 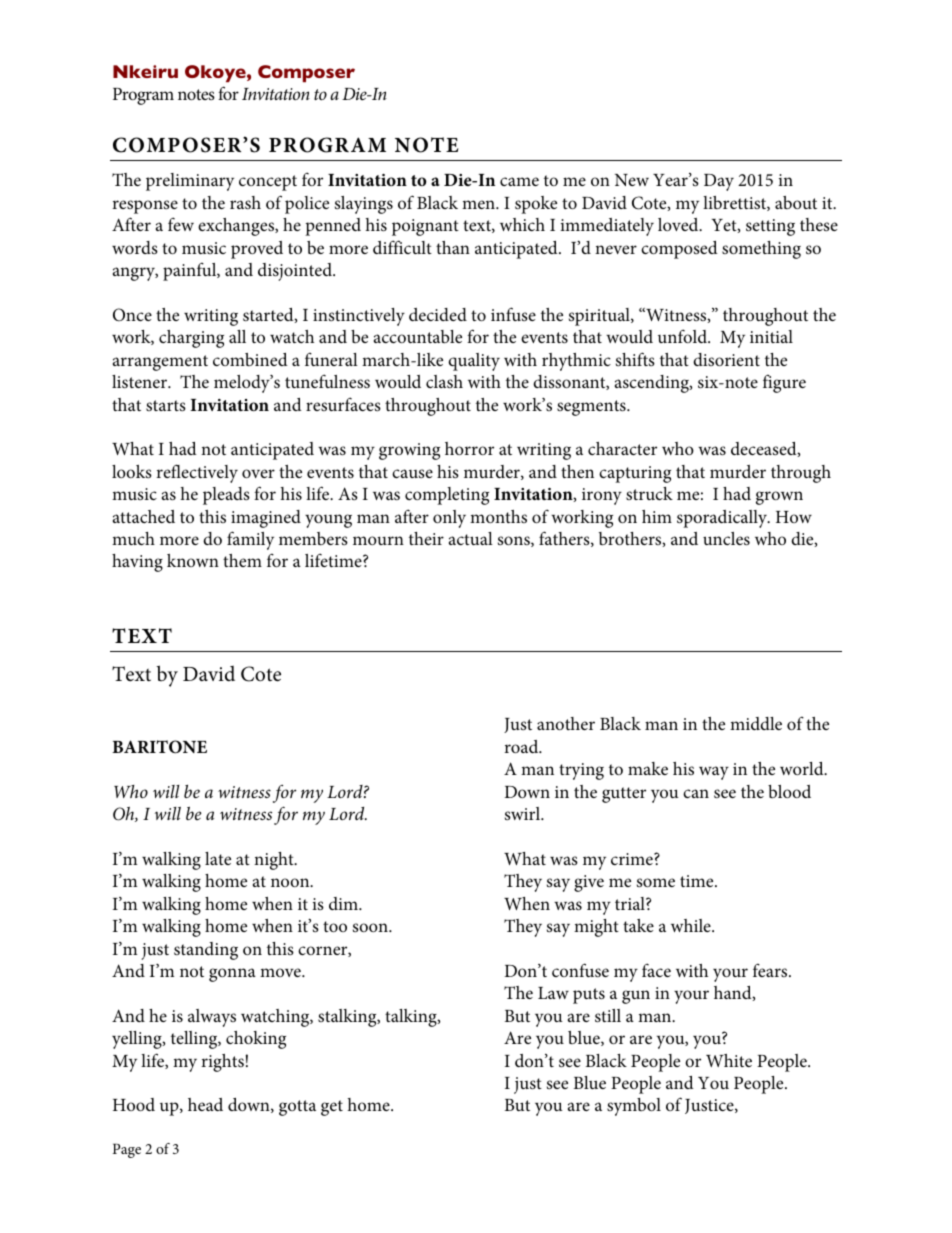 What do you see at coordinates (206, 951) in the screenshot?
I see `standing` at bounding box center [206, 951].
